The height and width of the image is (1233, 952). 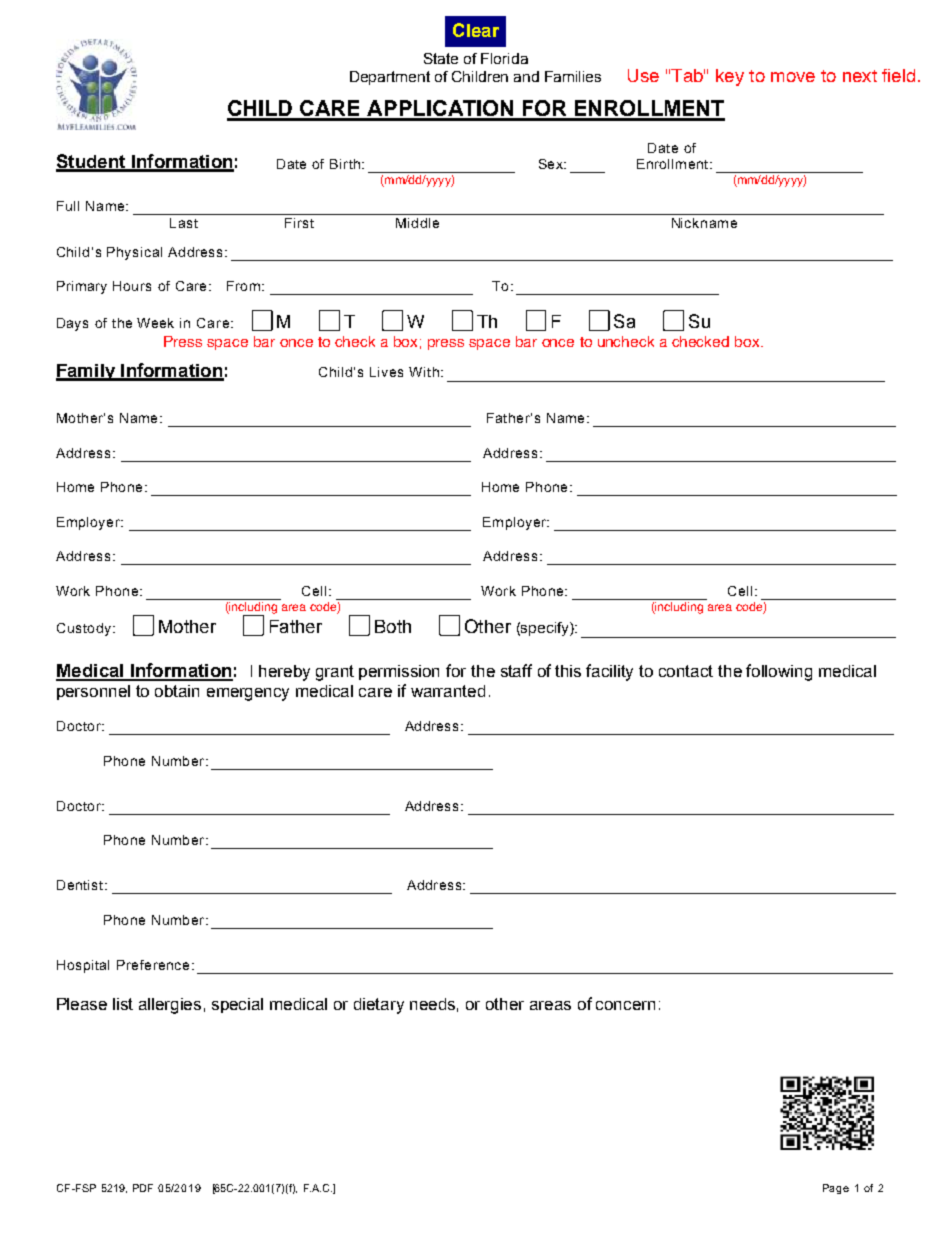 What do you see at coordinates (793, 77) in the image?
I see `move` at bounding box center [793, 77].
